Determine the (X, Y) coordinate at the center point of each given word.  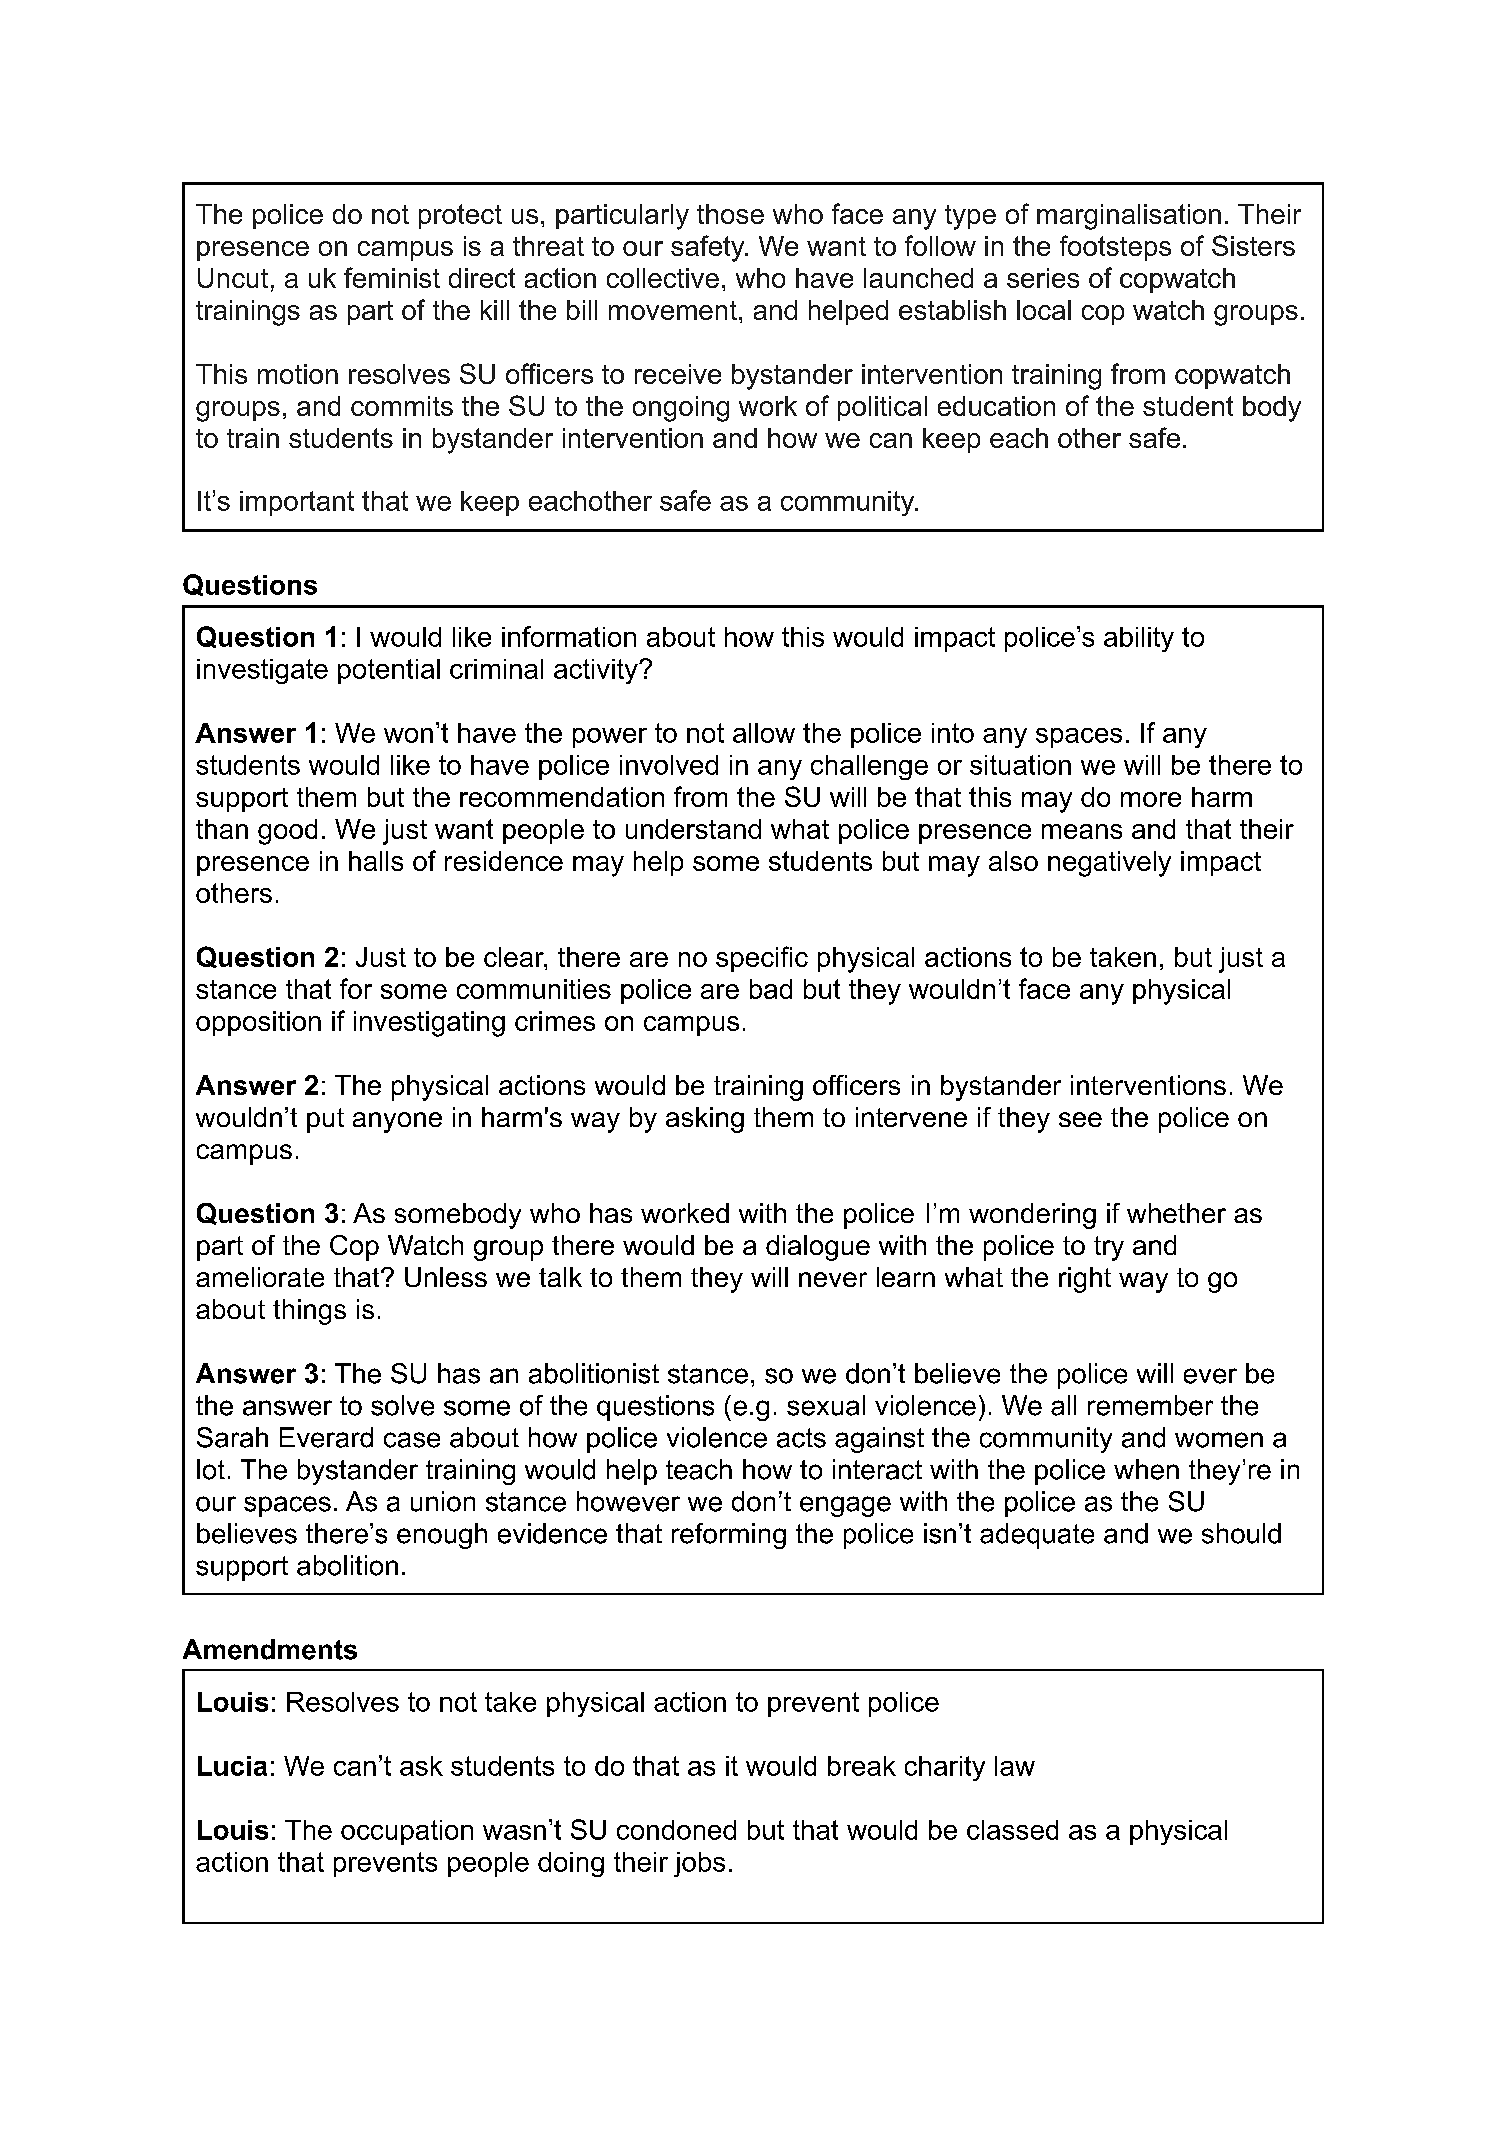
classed (1012, 1830)
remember (1150, 1405)
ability (1139, 639)
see (1080, 1119)
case (412, 1440)
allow (764, 733)
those (730, 214)
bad (771, 989)
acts (801, 1438)
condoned (676, 1830)
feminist (392, 277)
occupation (407, 1832)
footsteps (1115, 248)
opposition (258, 1023)
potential (389, 671)
